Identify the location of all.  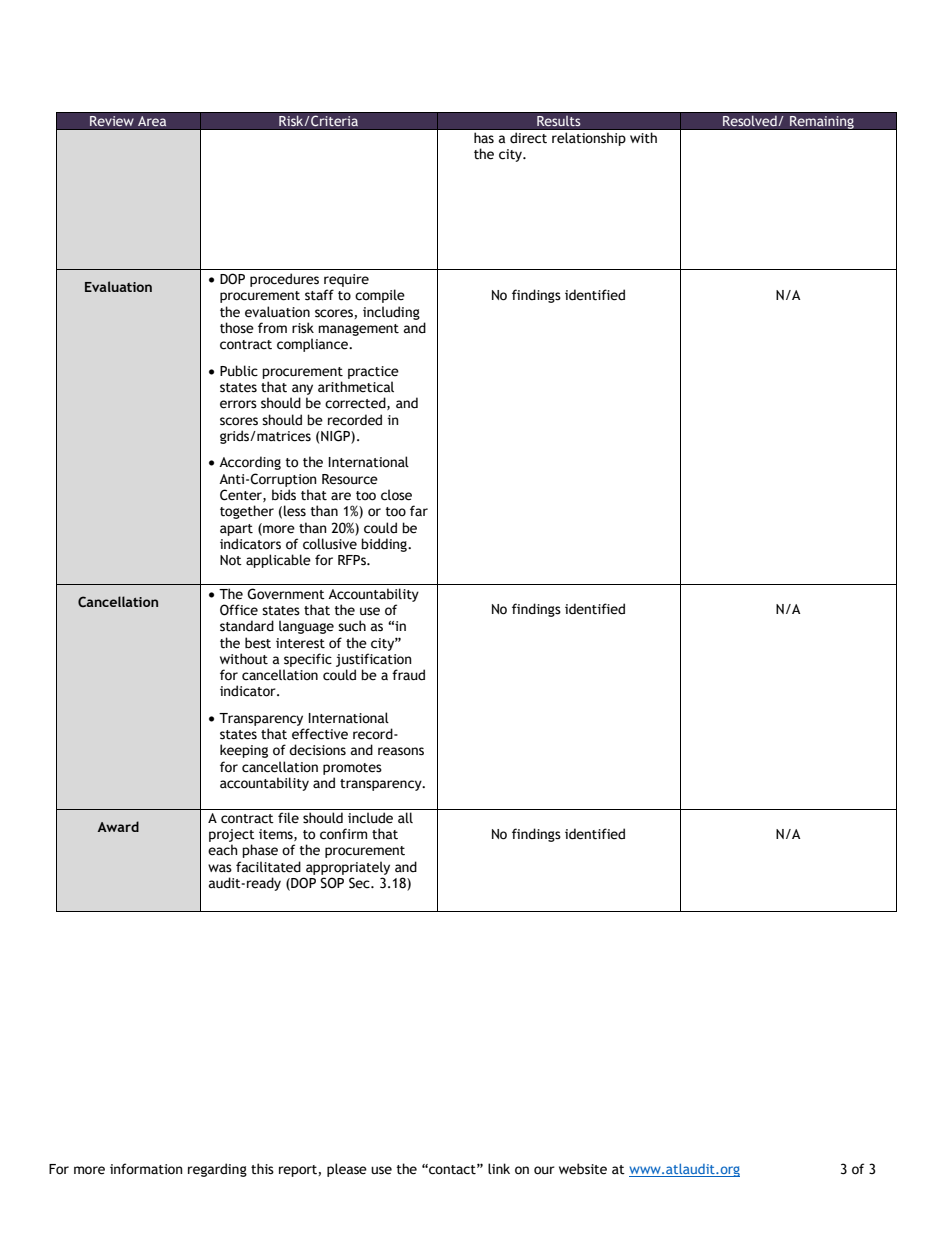
(405, 818).
